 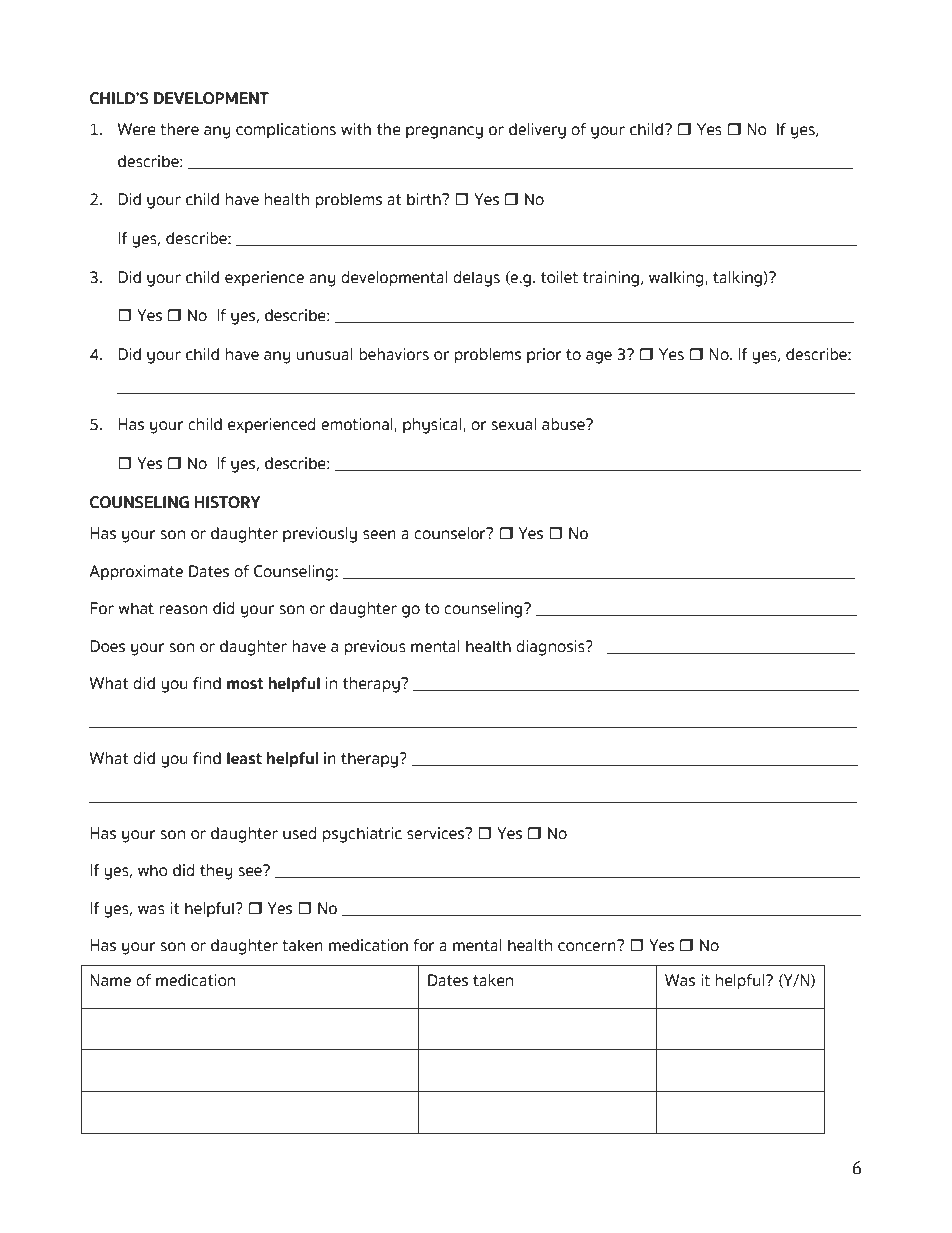 I want to click on services, so click(x=436, y=833).
